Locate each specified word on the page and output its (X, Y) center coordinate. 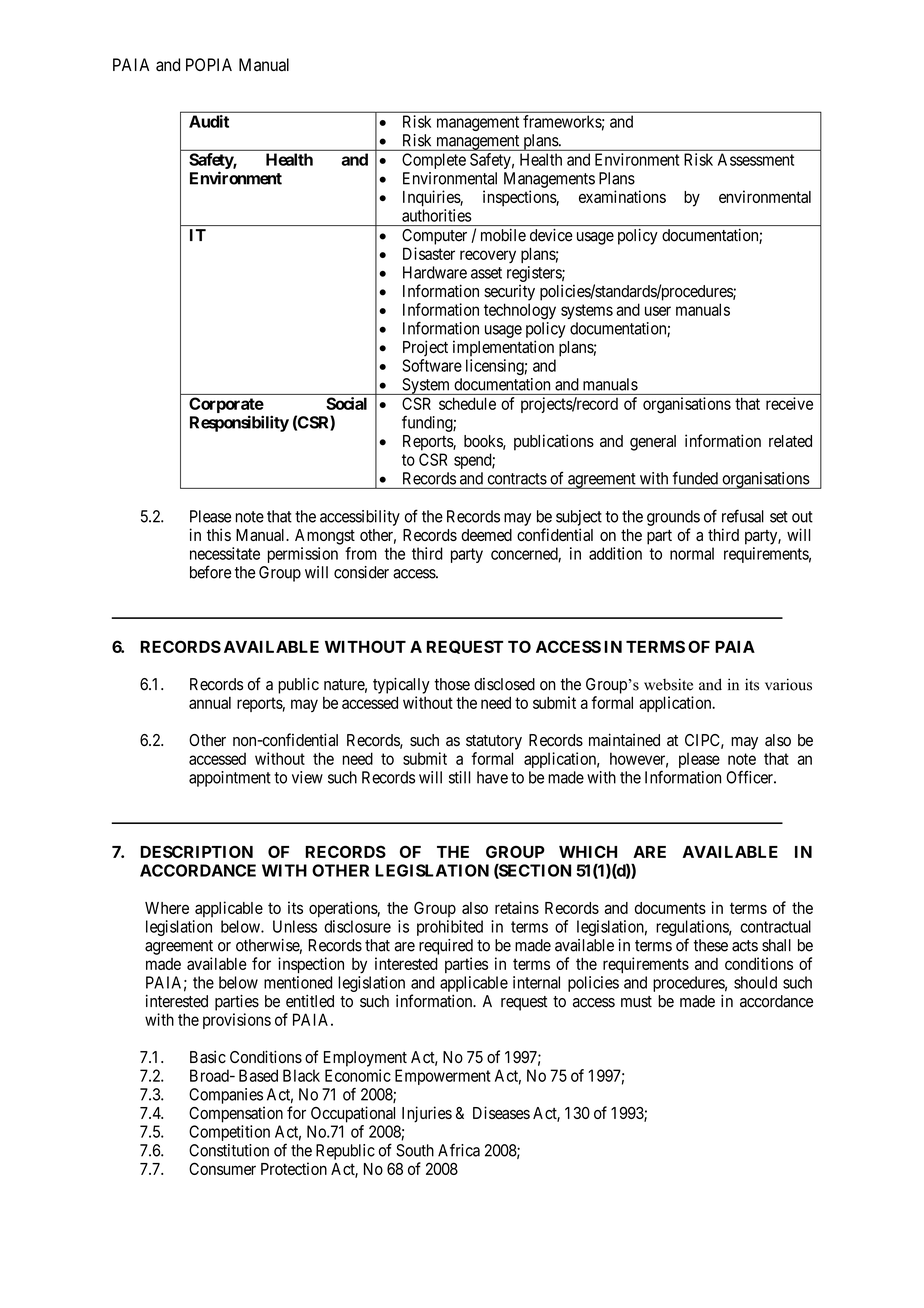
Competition (229, 1133)
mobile (503, 235)
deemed (486, 535)
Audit (209, 121)
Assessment (756, 159)
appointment (230, 779)
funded (695, 478)
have (492, 777)
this (219, 534)
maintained (624, 740)
